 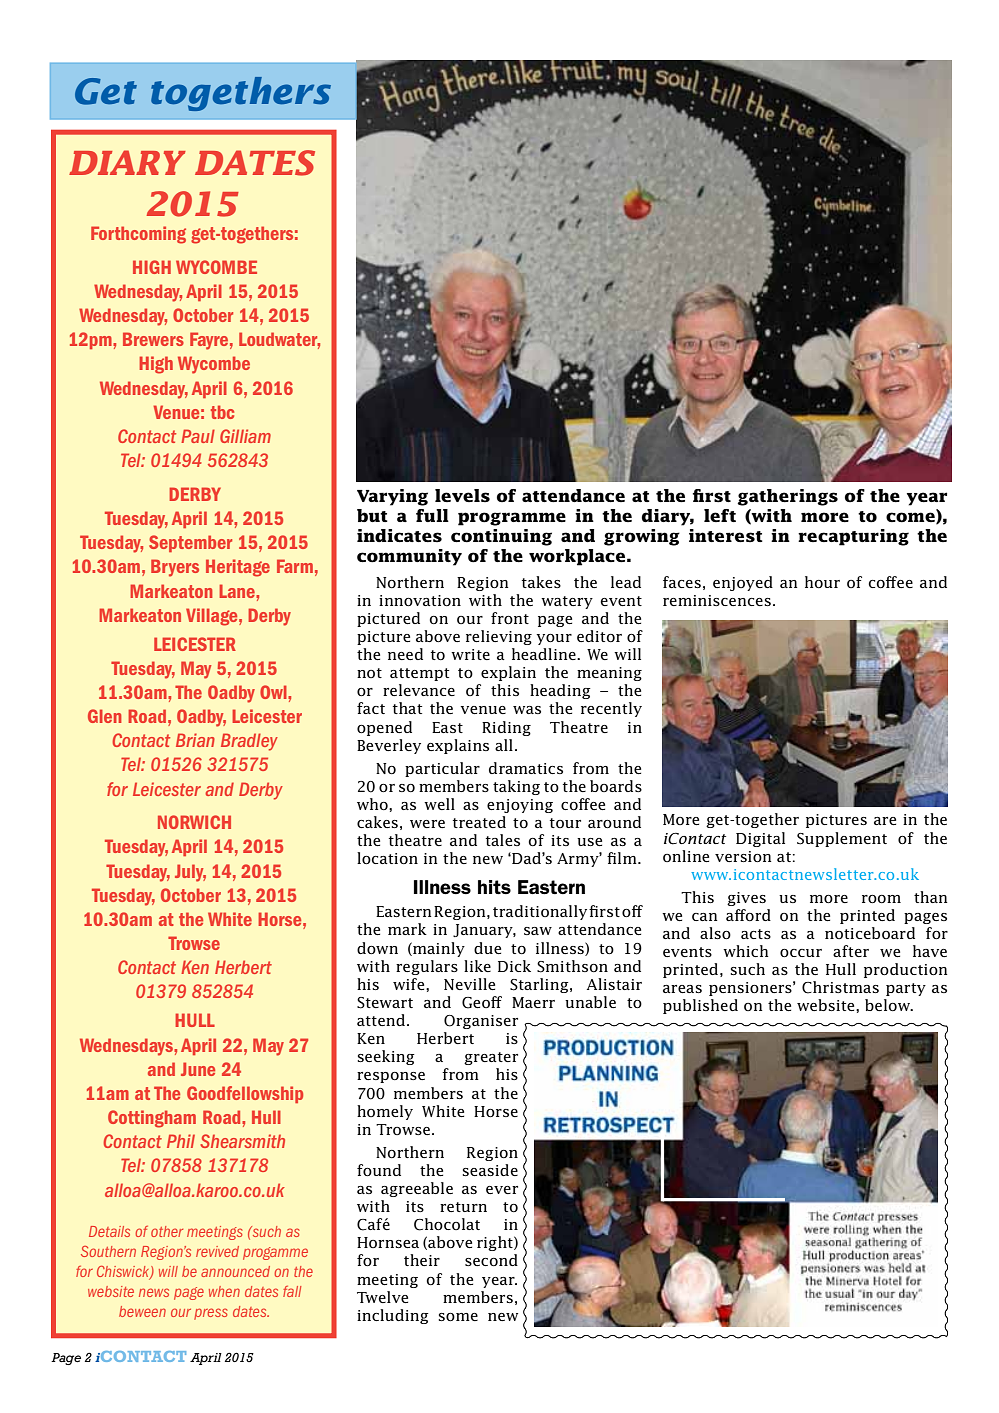 I want to click on Forthcoming, so click(x=138, y=235).
